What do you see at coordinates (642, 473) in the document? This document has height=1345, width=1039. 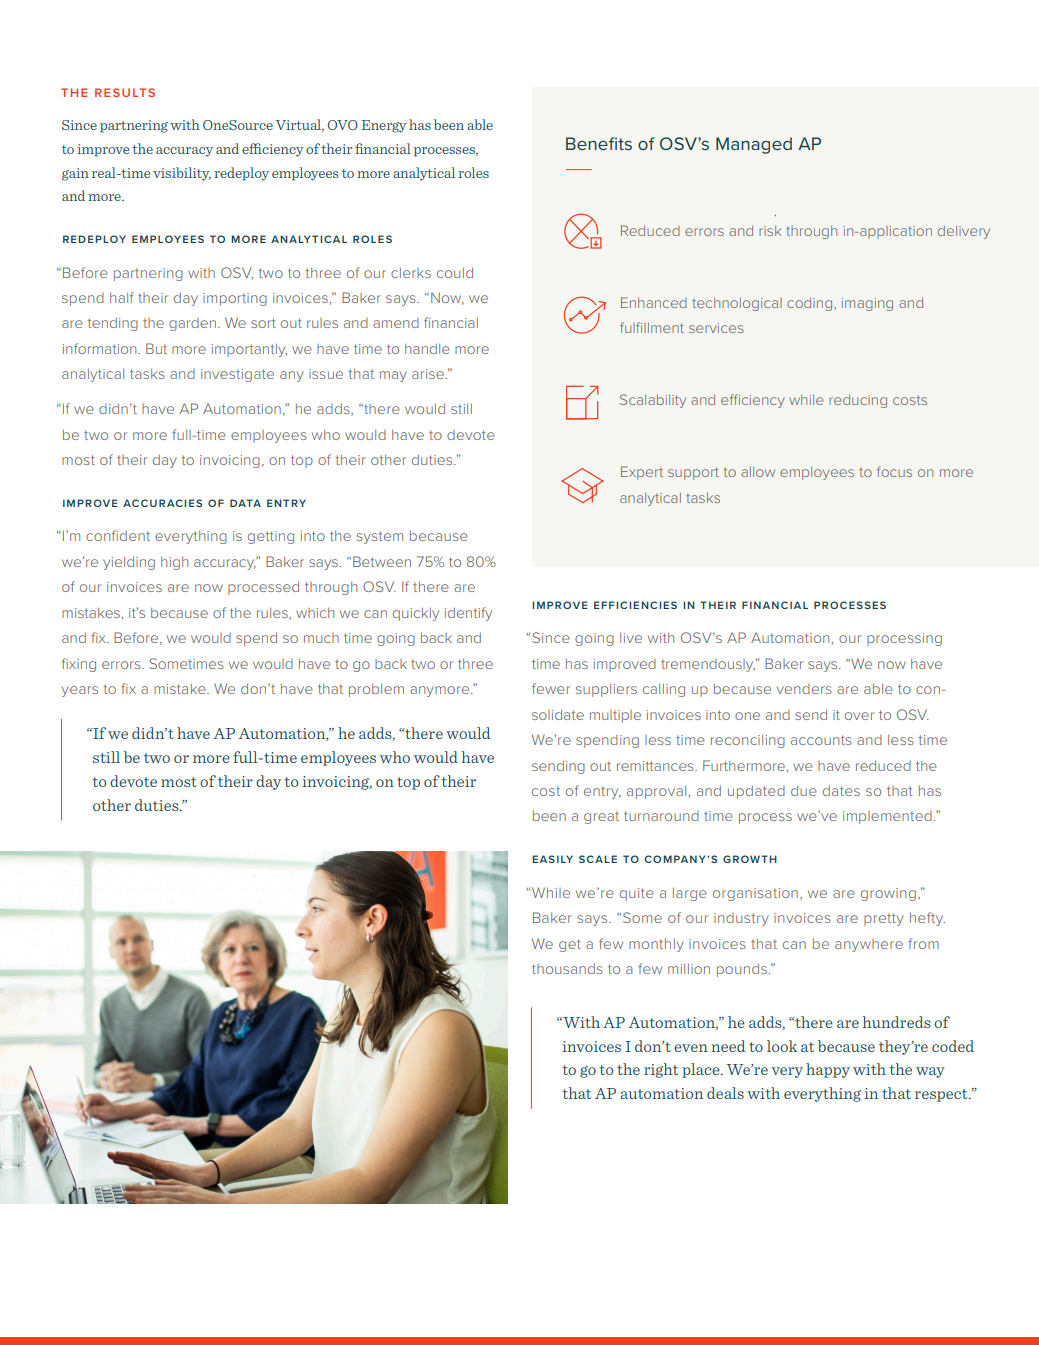 I see `Expert` at bounding box center [642, 473].
